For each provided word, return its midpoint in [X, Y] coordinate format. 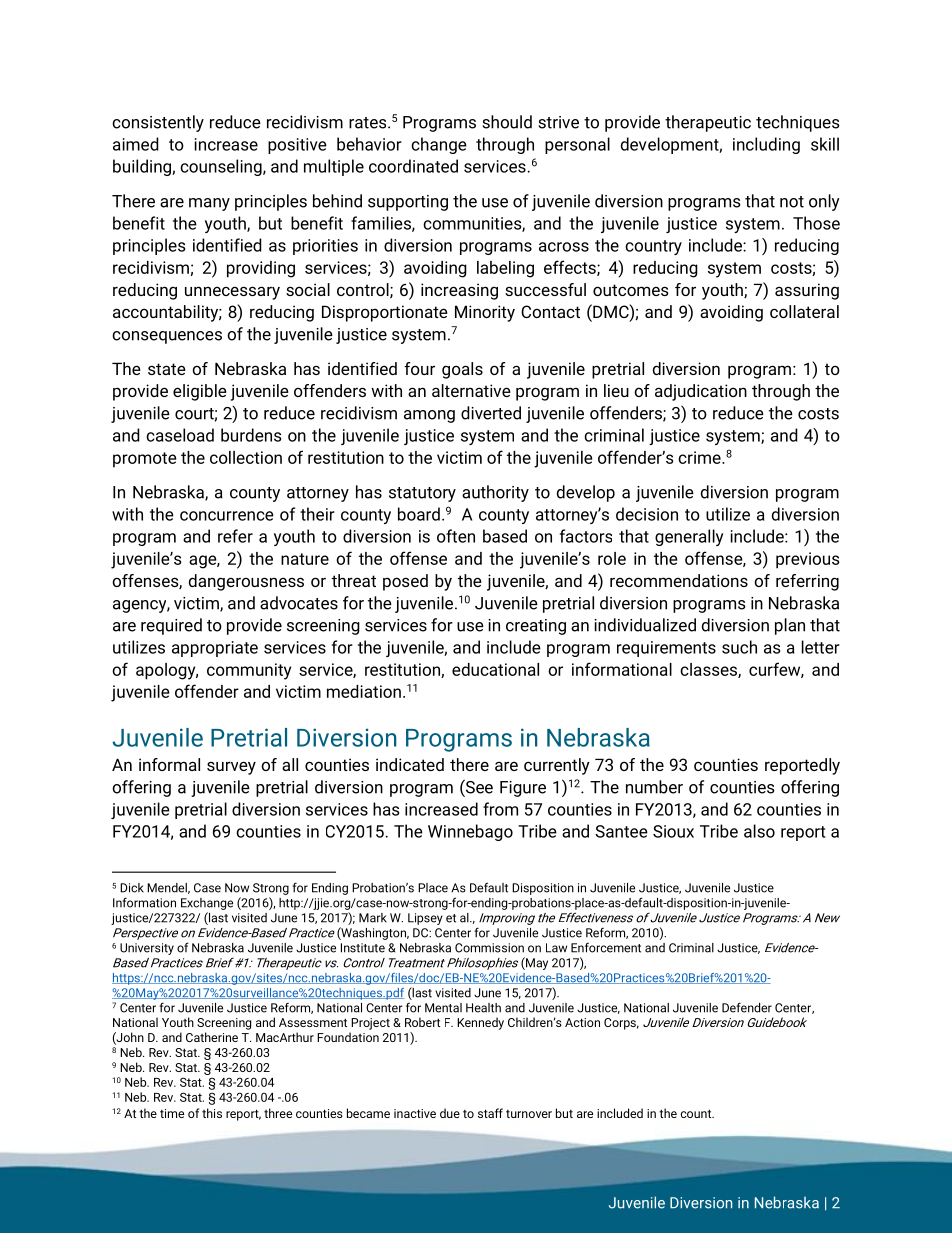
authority [495, 493]
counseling [222, 167]
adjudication [701, 392]
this [212, 1113]
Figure [523, 789]
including [766, 145]
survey [231, 768]
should [507, 122]
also [759, 831]
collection [246, 457]
